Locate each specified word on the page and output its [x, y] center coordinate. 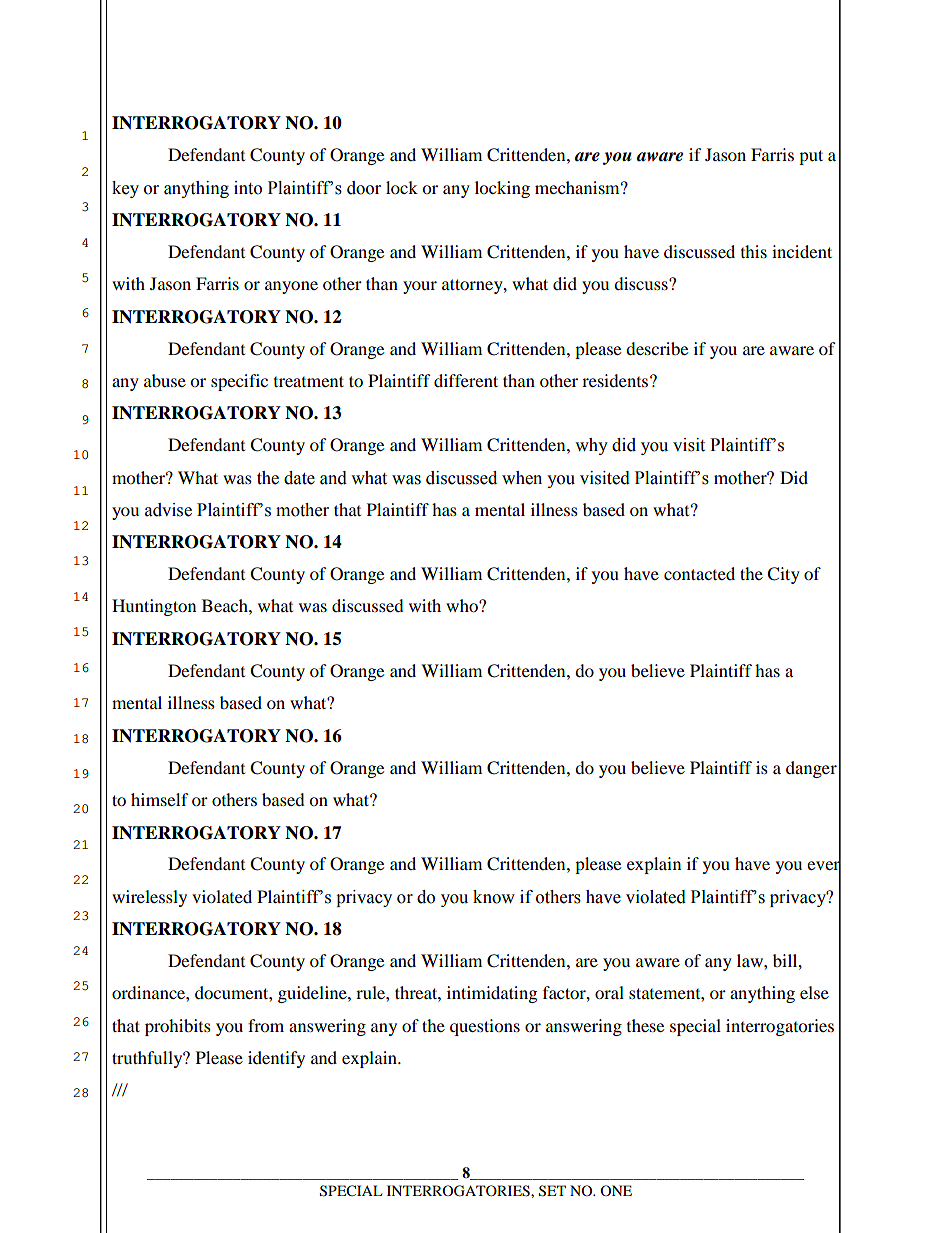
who [463, 605]
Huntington [154, 607]
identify [276, 1059]
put [811, 157]
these [645, 1025]
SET [552, 1191]
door [364, 188]
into [248, 188]
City [783, 575]
